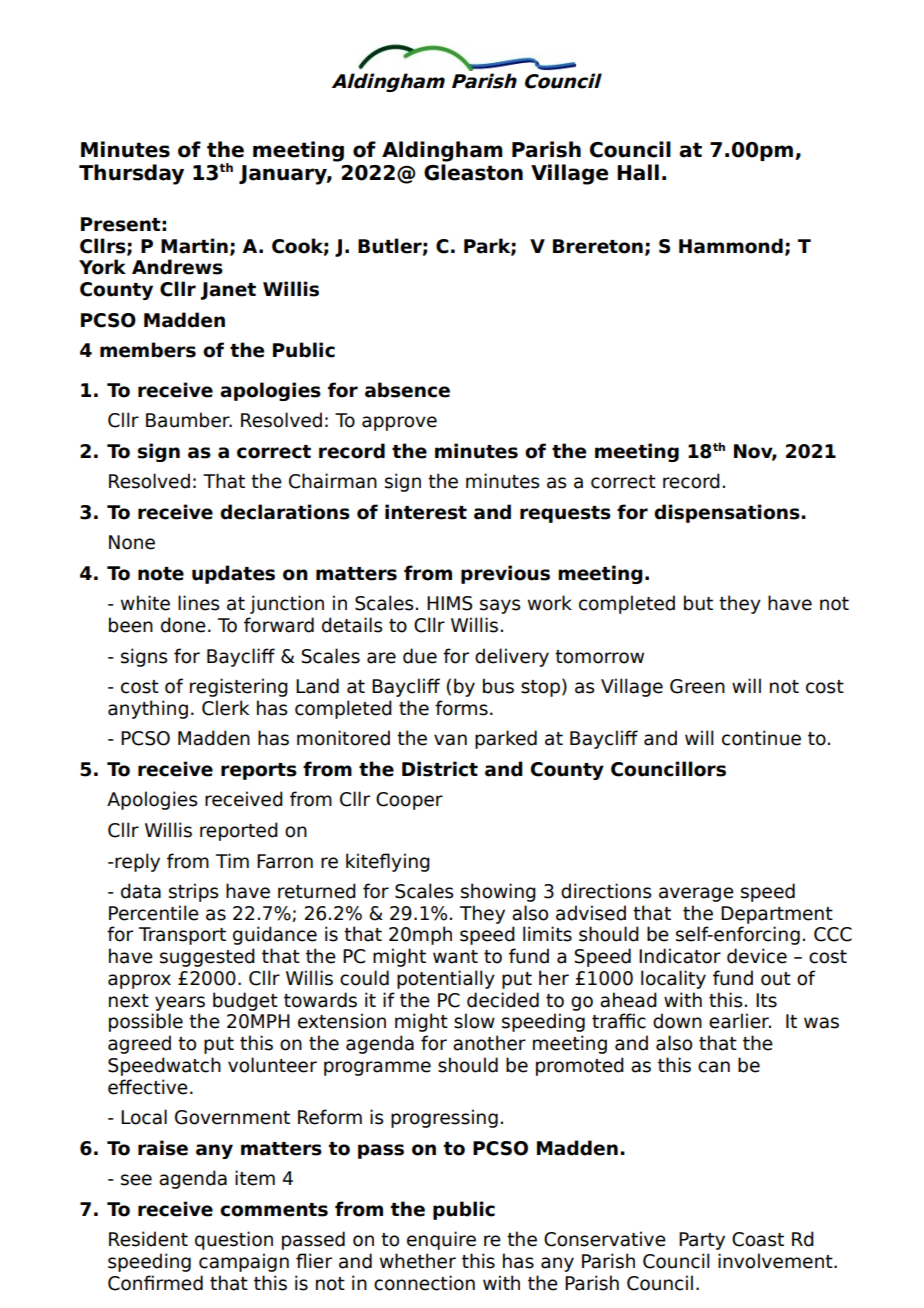 This screenshot has height=1308, width=924. Describe the element at coordinates (565, 514) in the screenshot. I see `requests` at that location.
